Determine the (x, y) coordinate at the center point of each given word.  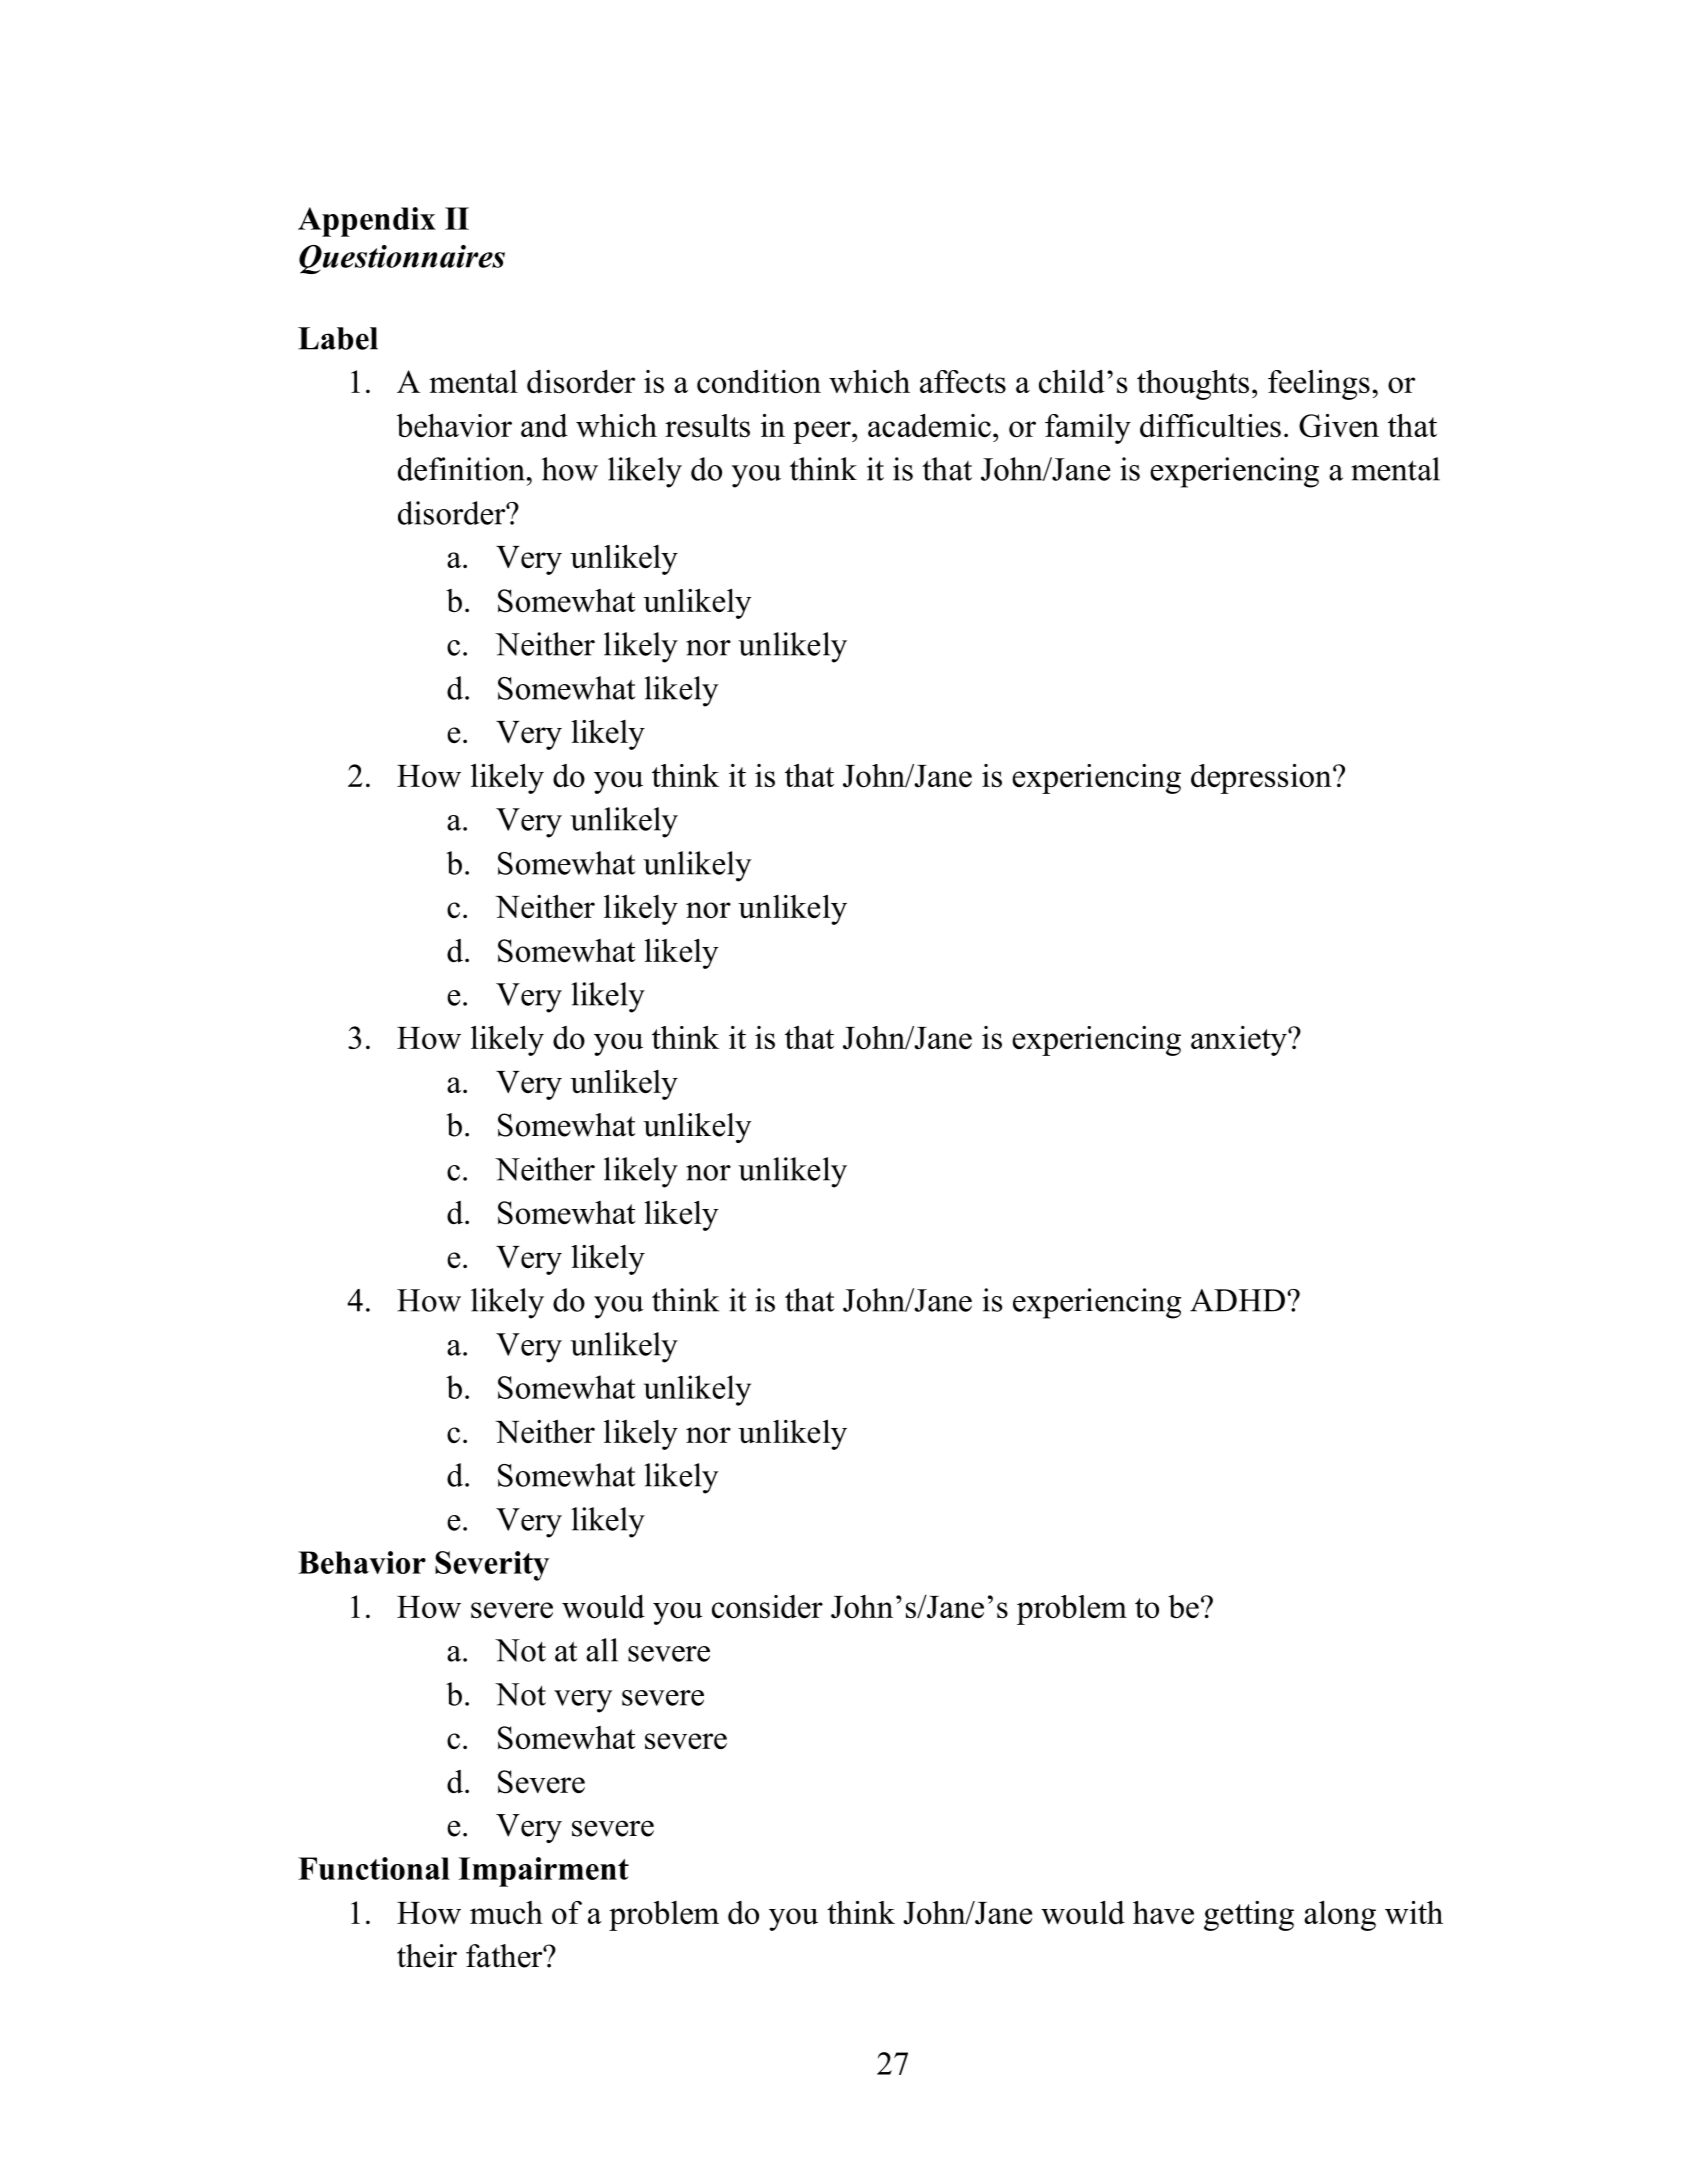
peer (823, 432)
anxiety (1240, 1041)
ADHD (1237, 1300)
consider (767, 1606)
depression (1262, 779)
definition (461, 469)
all (602, 1650)
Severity (492, 1566)
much (506, 1912)
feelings (1319, 385)
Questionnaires (402, 259)
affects (963, 381)
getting (1249, 1916)
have (1163, 1912)
